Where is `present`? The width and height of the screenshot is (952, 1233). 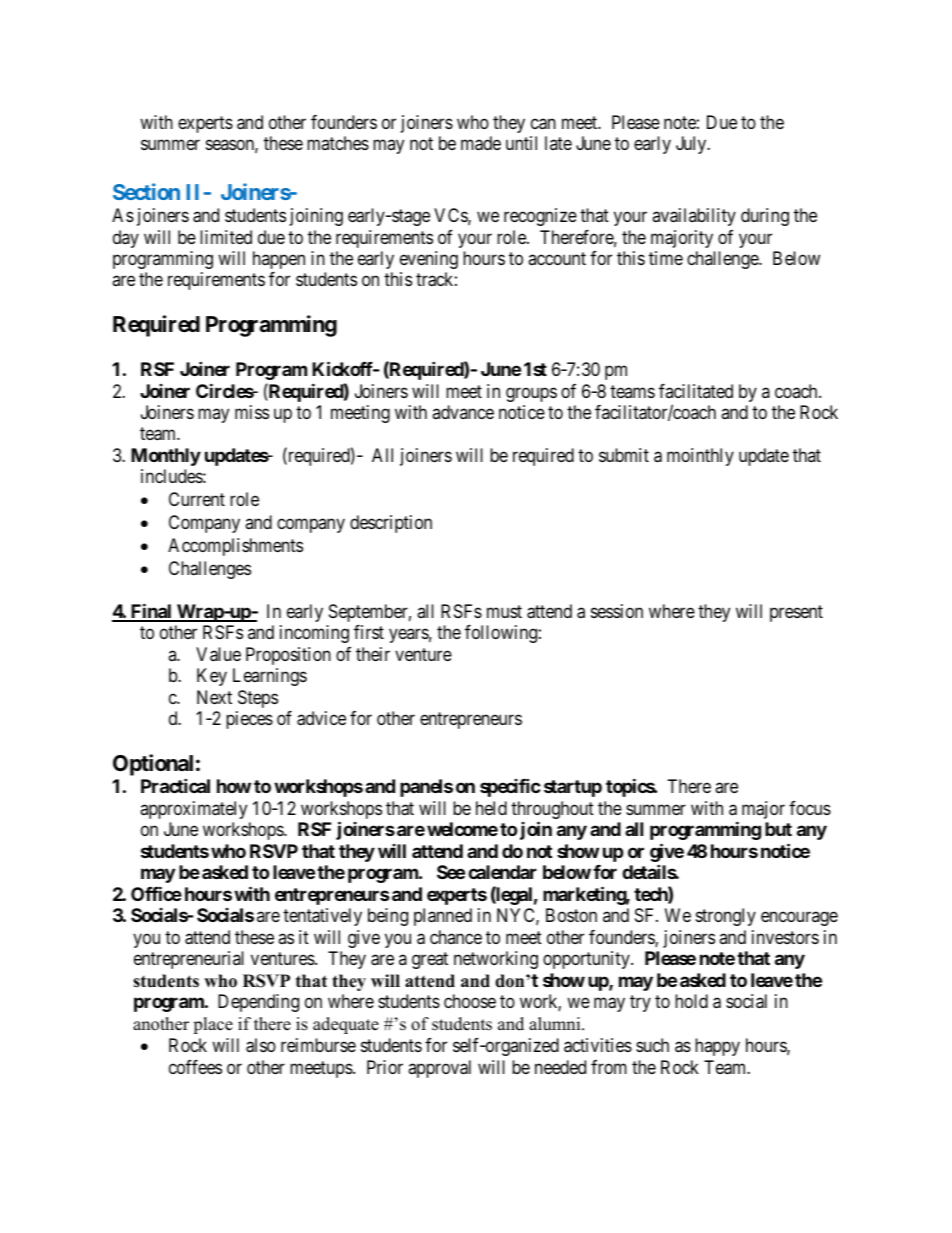 present is located at coordinates (796, 613).
